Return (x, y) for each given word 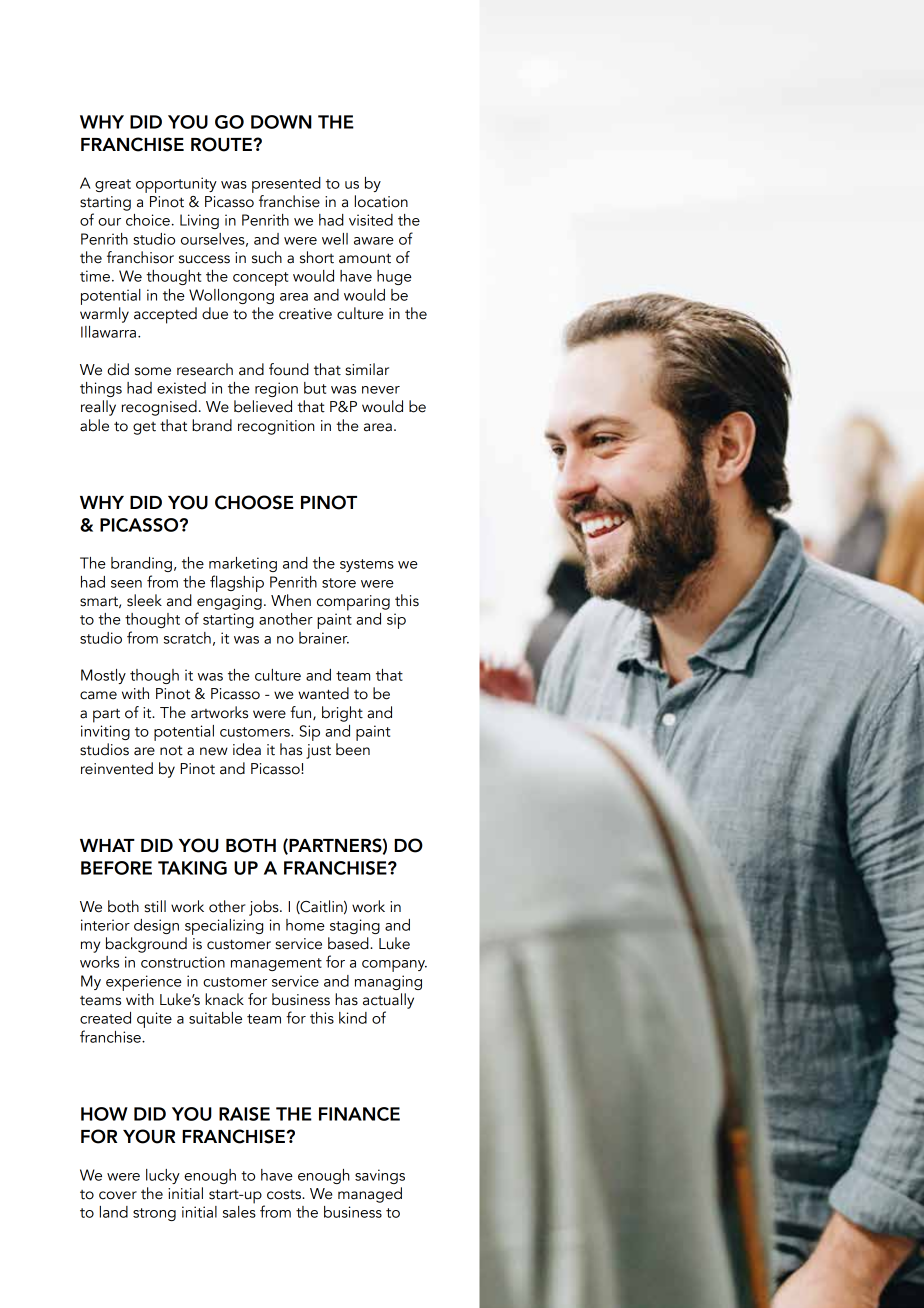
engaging (229, 602)
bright (342, 714)
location (381, 201)
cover (118, 1195)
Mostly (103, 676)
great (113, 185)
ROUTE (222, 144)
